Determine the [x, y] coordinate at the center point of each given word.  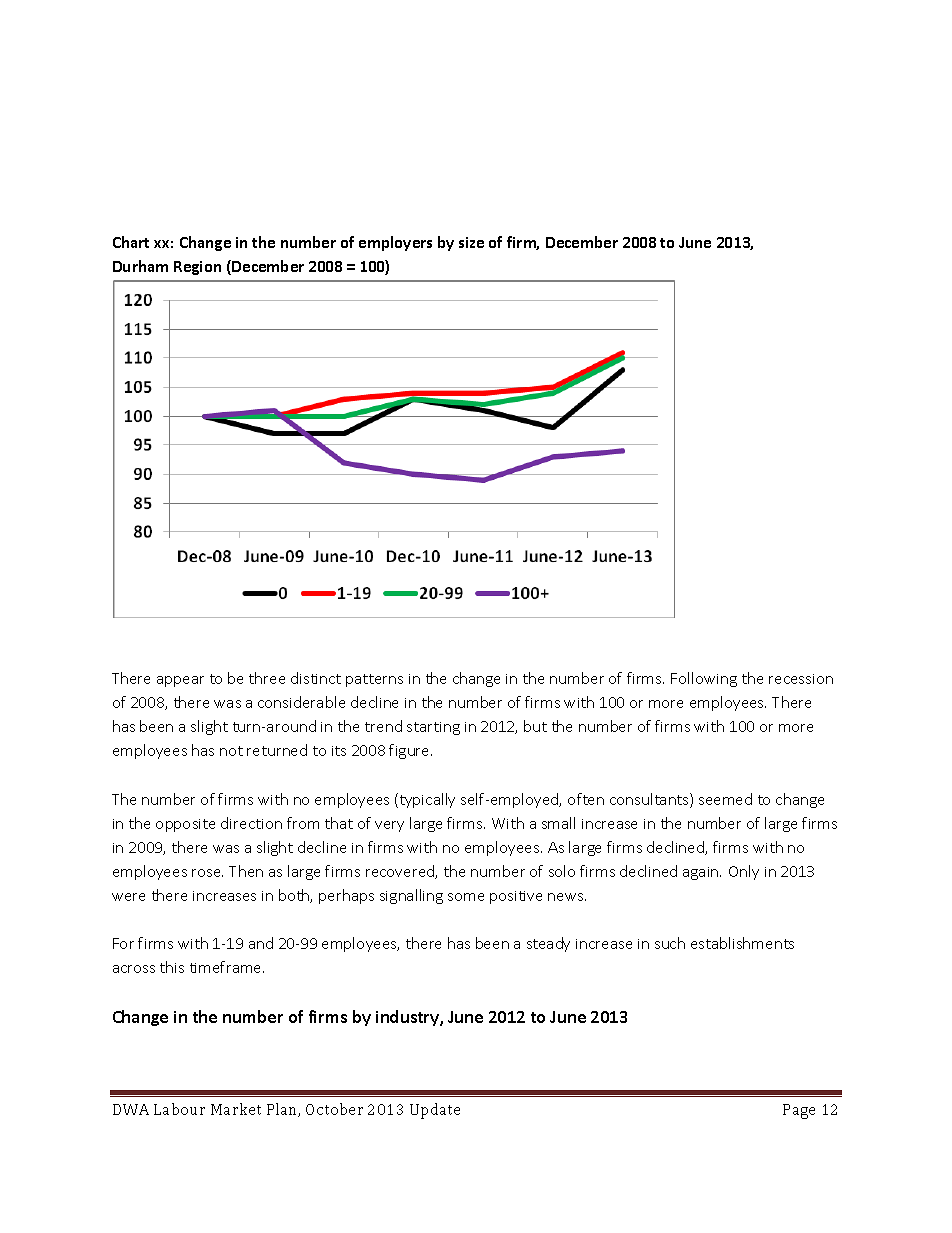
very [389, 826]
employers [395, 243]
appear [180, 681]
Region [197, 268]
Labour [179, 1109]
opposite [185, 825]
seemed [725, 799]
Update [435, 1111]
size [471, 242]
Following [704, 679]
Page [799, 1111]
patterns [374, 680]
